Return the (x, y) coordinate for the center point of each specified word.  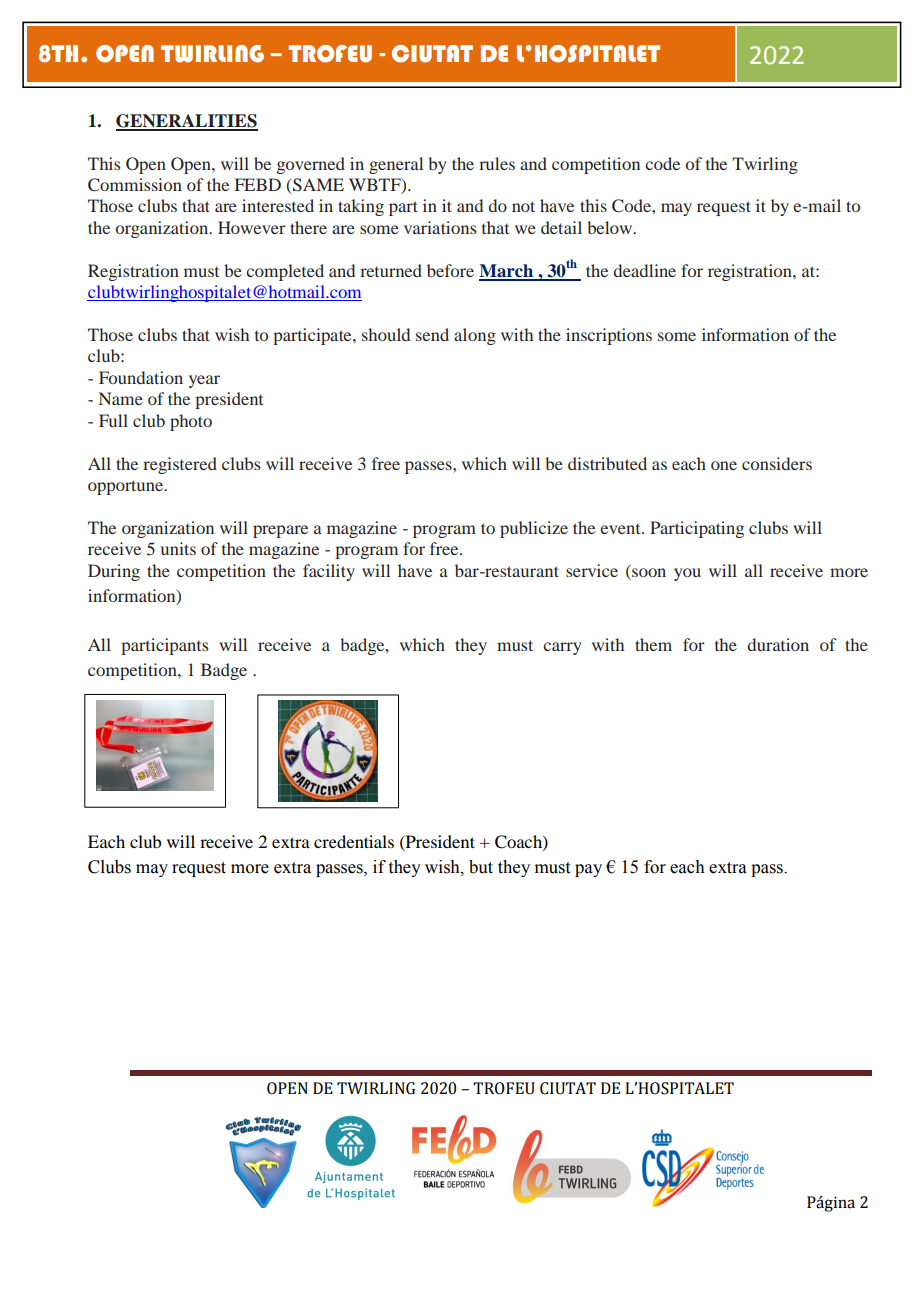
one (724, 465)
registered (180, 465)
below (611, 227)
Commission (135, 185)
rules (497, 163)
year (204, 381)
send (432, 334)
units (178, 548)
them (653, 644)
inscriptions (609, 336)
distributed (607, 463)
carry (562, 648)
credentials (354, 841)
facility (329, 572)
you (687, 574)
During (114, 572)
